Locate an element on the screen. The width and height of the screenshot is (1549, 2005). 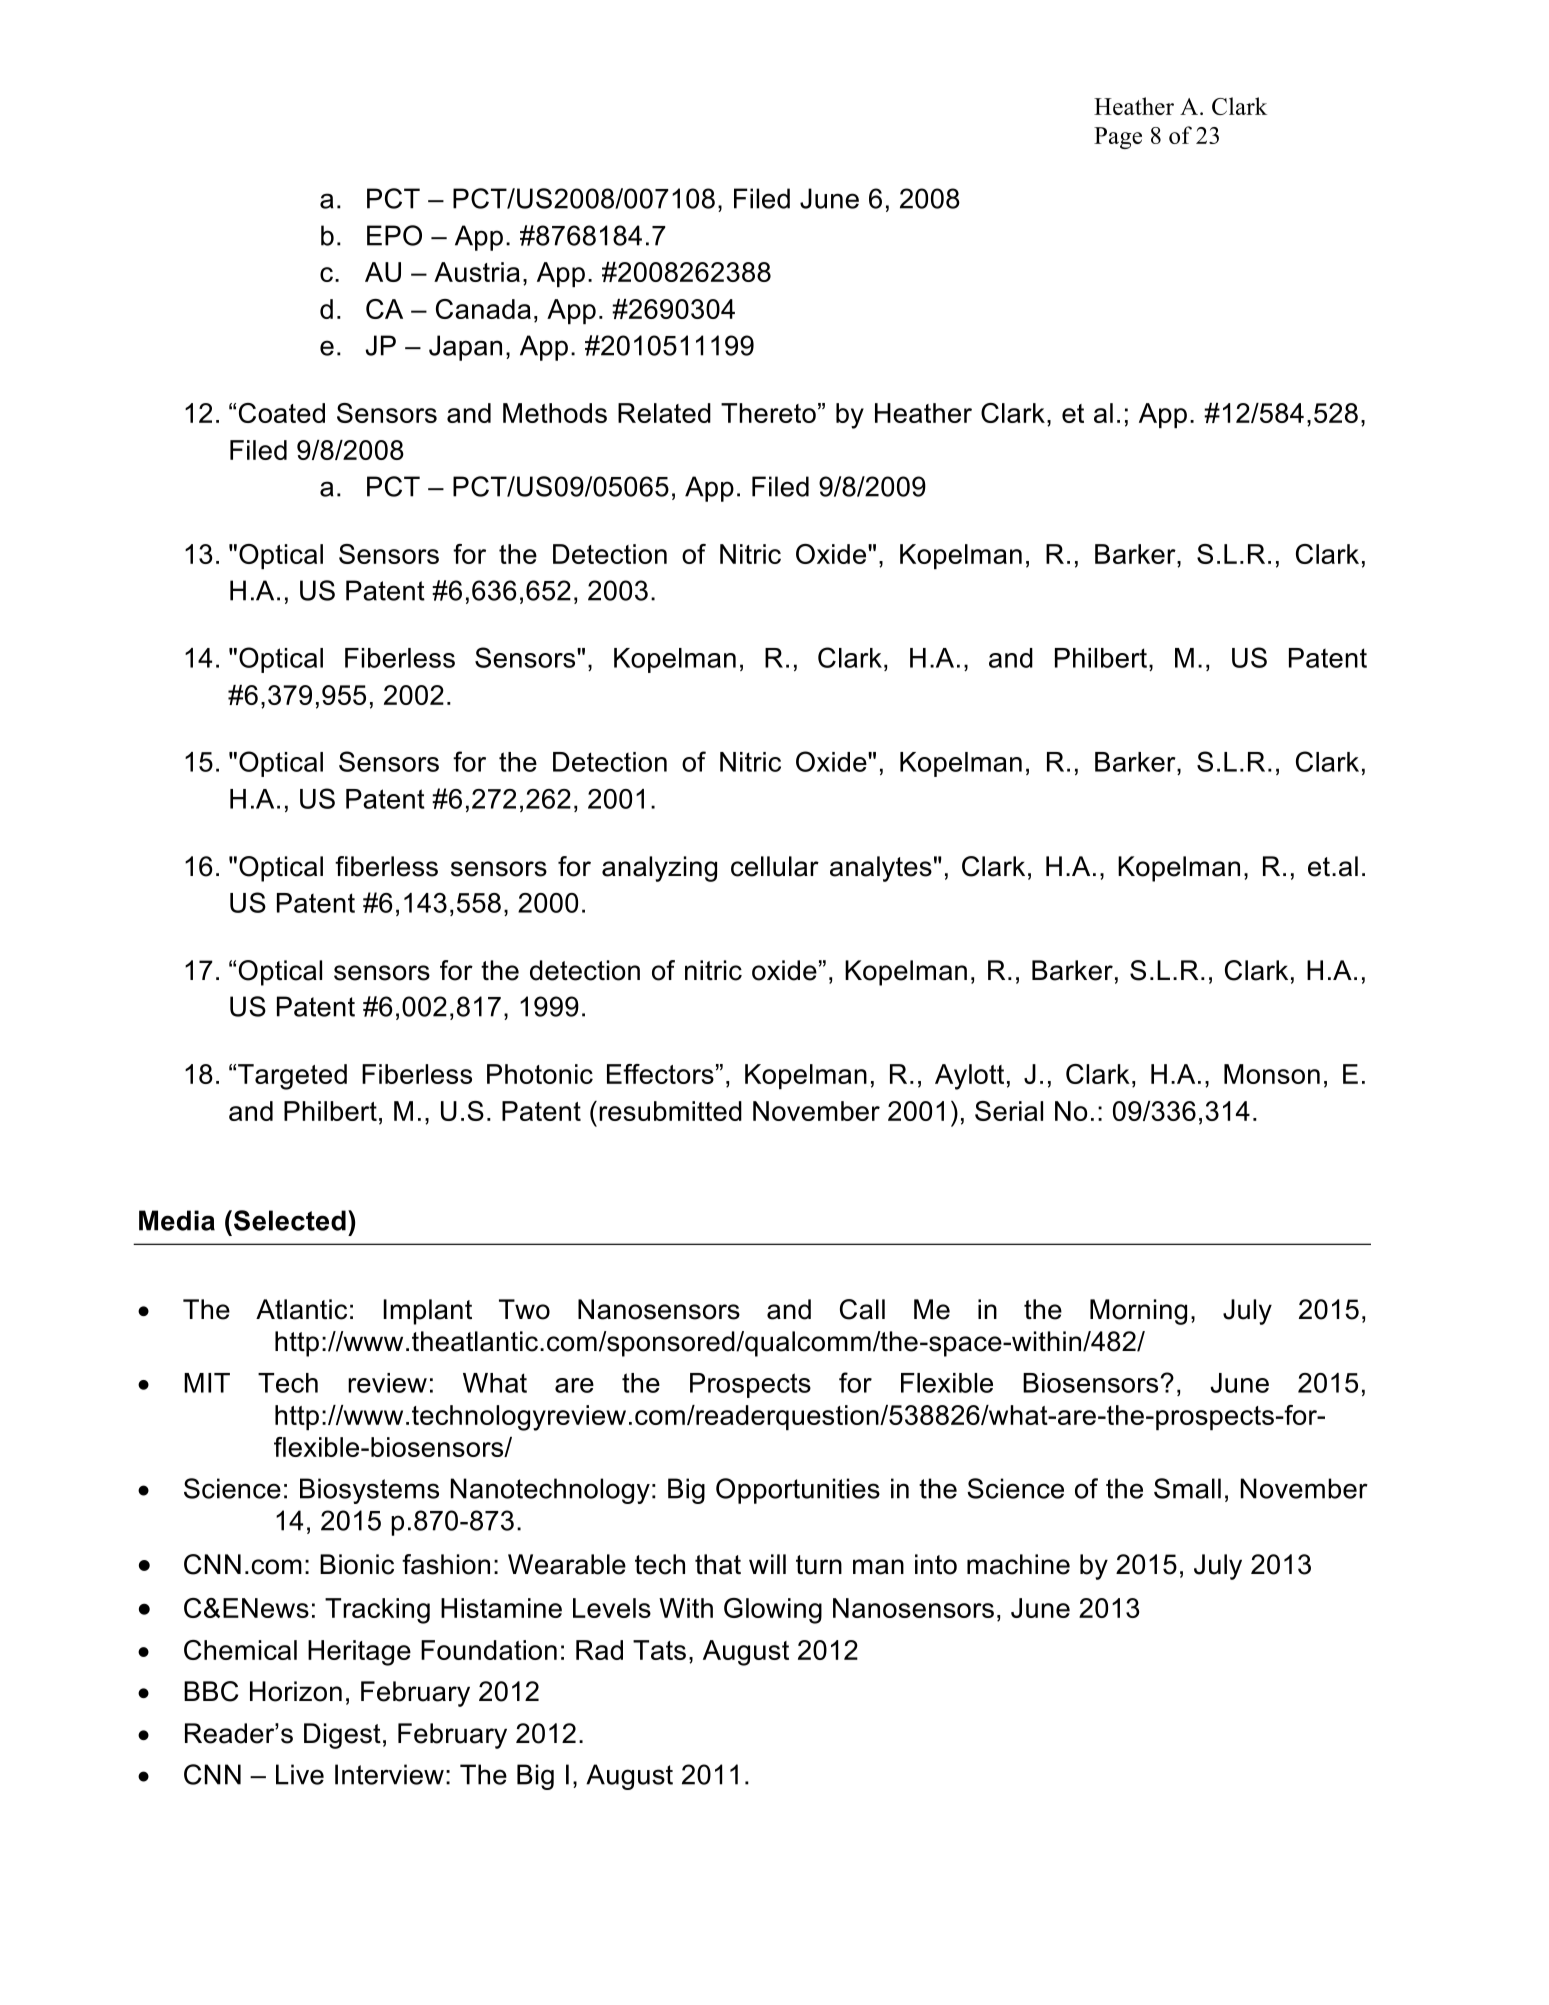
Related is located at coordinates (664, 413).
